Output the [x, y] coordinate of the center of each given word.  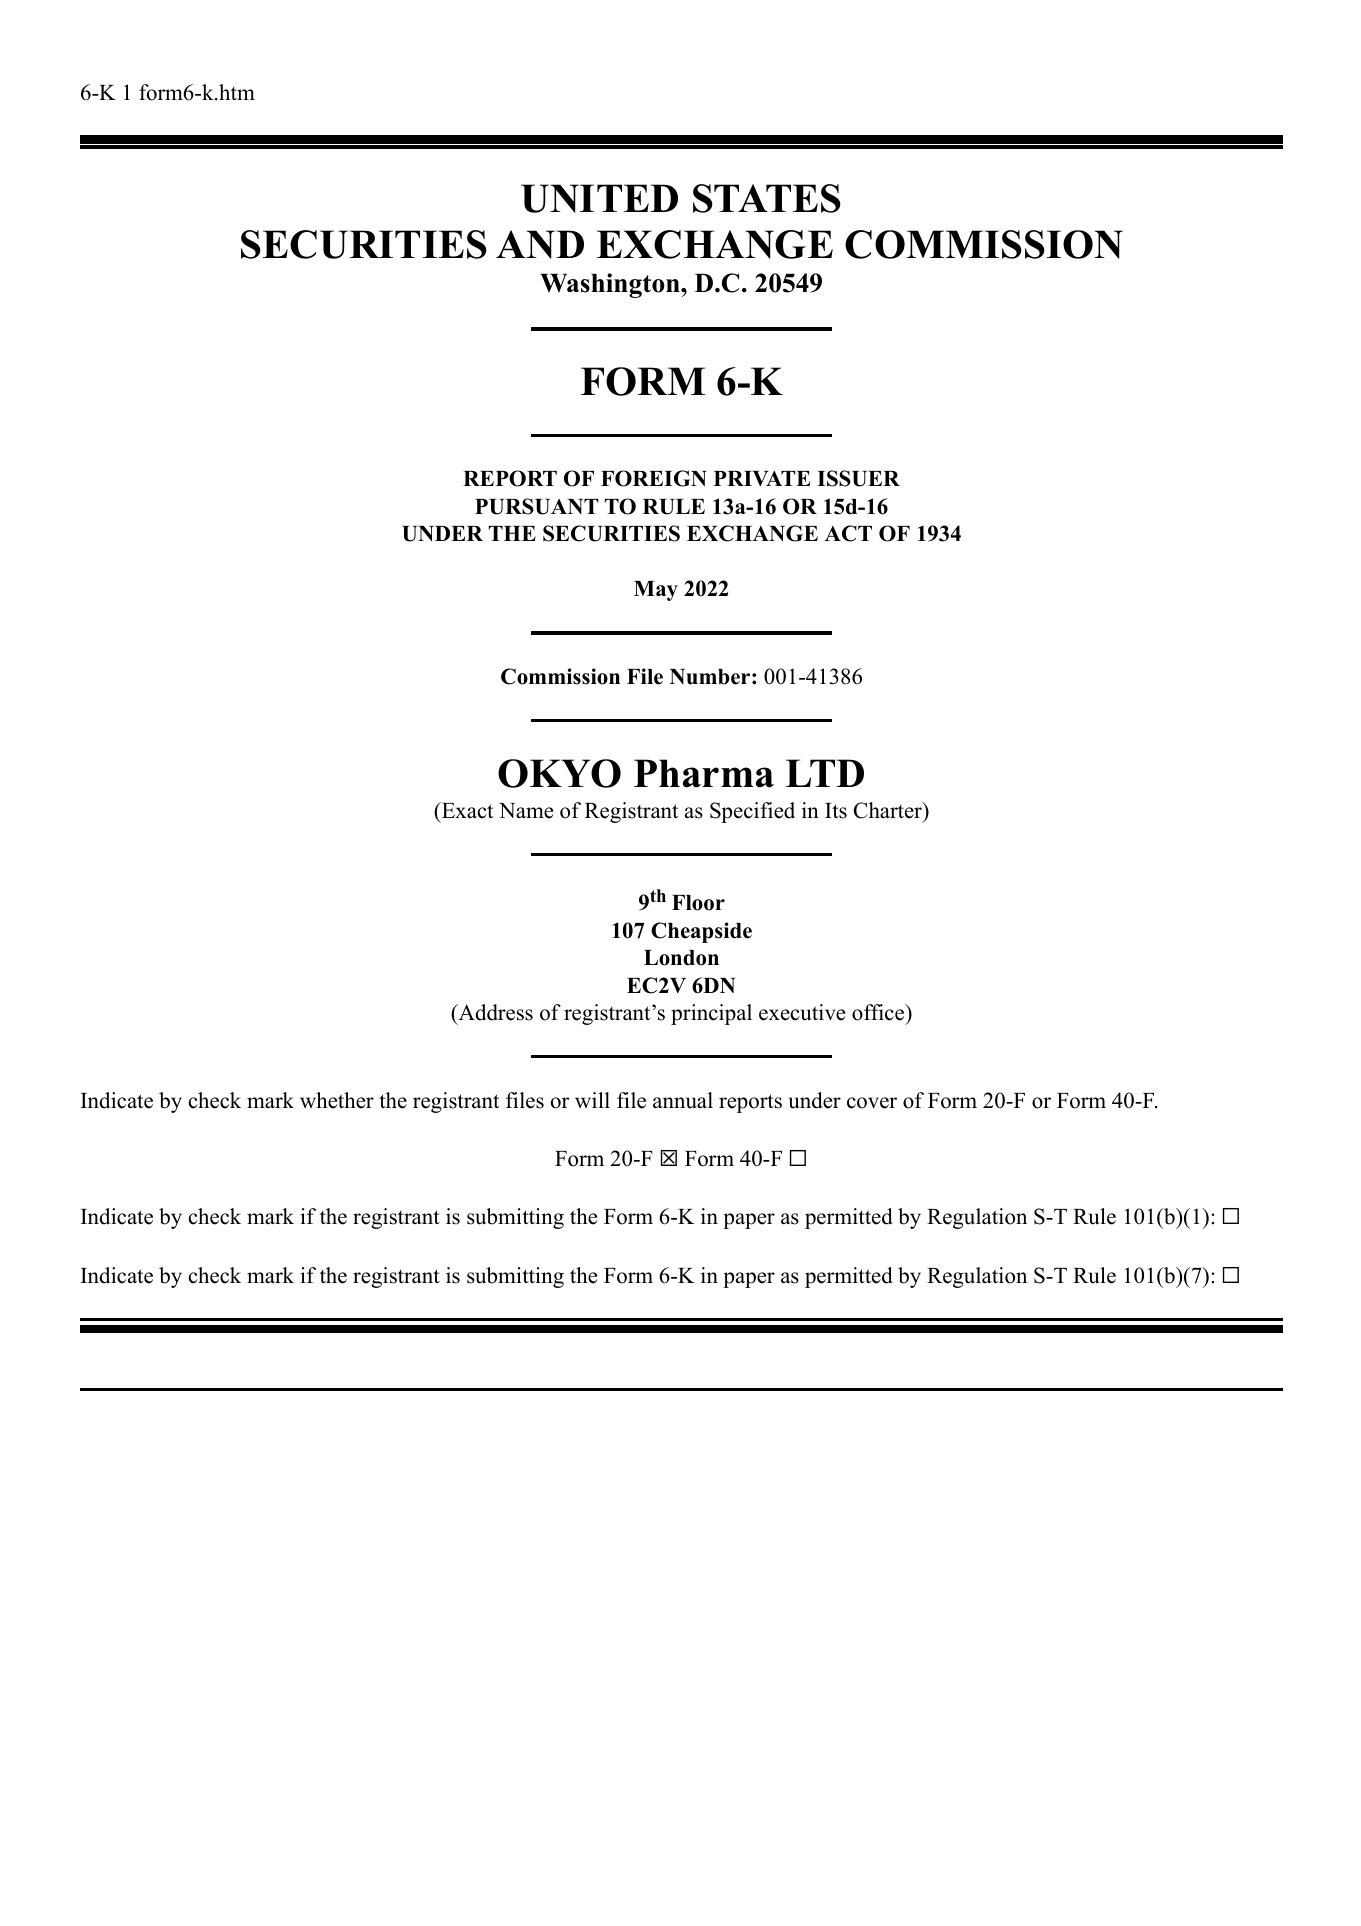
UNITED [599, 198]
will [592, 1100]
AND [540, 244]
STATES [767, 198]
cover [872, 1103]
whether [337, 1100]
